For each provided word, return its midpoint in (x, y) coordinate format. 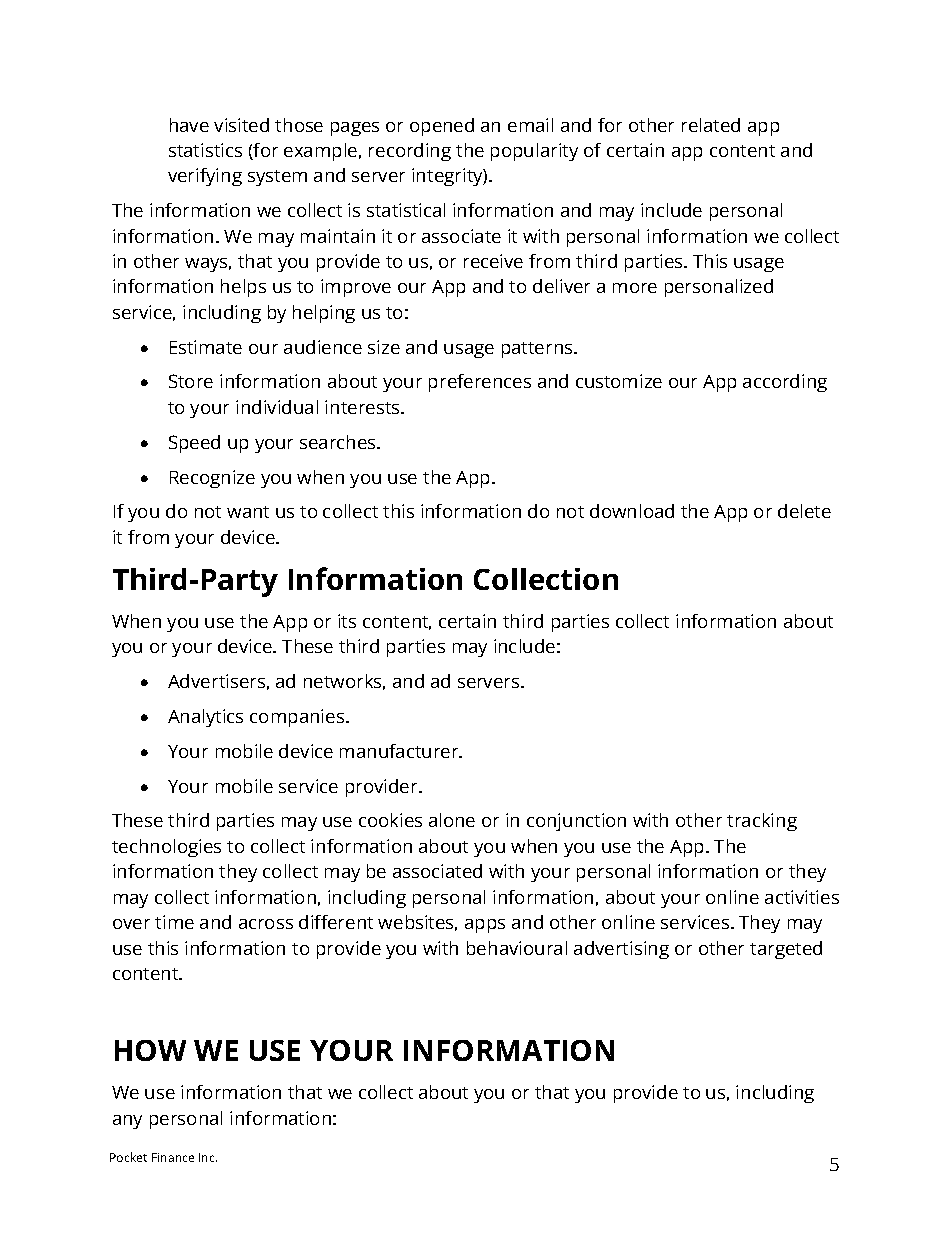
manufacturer (400, 751)
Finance (173, 1157)
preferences (480, 383)
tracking (762, 822)
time (174, 922)
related (711, 125)
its (347, 621)
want (248, 512)
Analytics (205, 718)
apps (485, 926)
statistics (205, 150)
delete (804, 511)
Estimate (206, 347)
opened (442, 127)
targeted (786, 950)
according (785, 383)
